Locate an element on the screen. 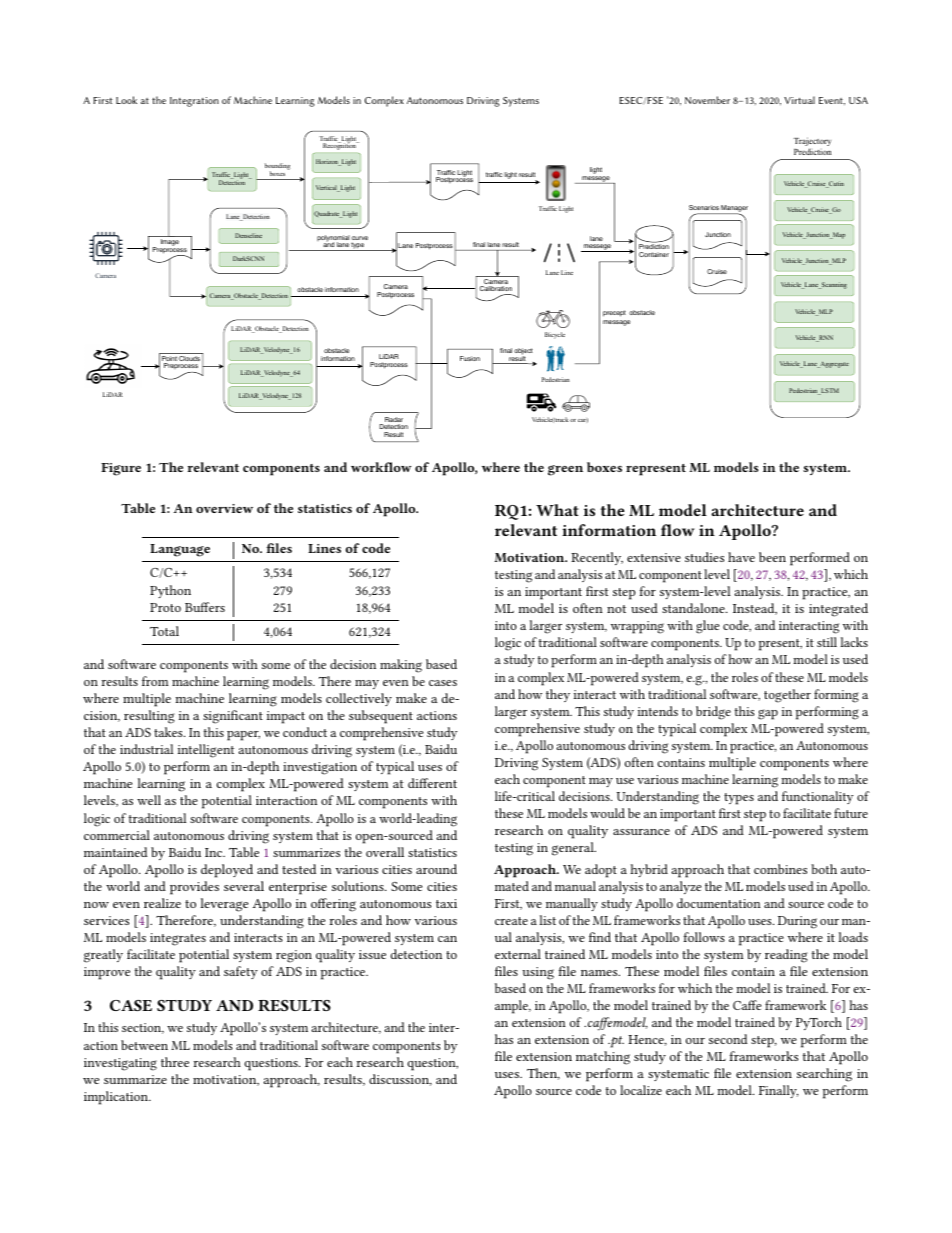  Trajectory is located at coordinates (812, 143).
